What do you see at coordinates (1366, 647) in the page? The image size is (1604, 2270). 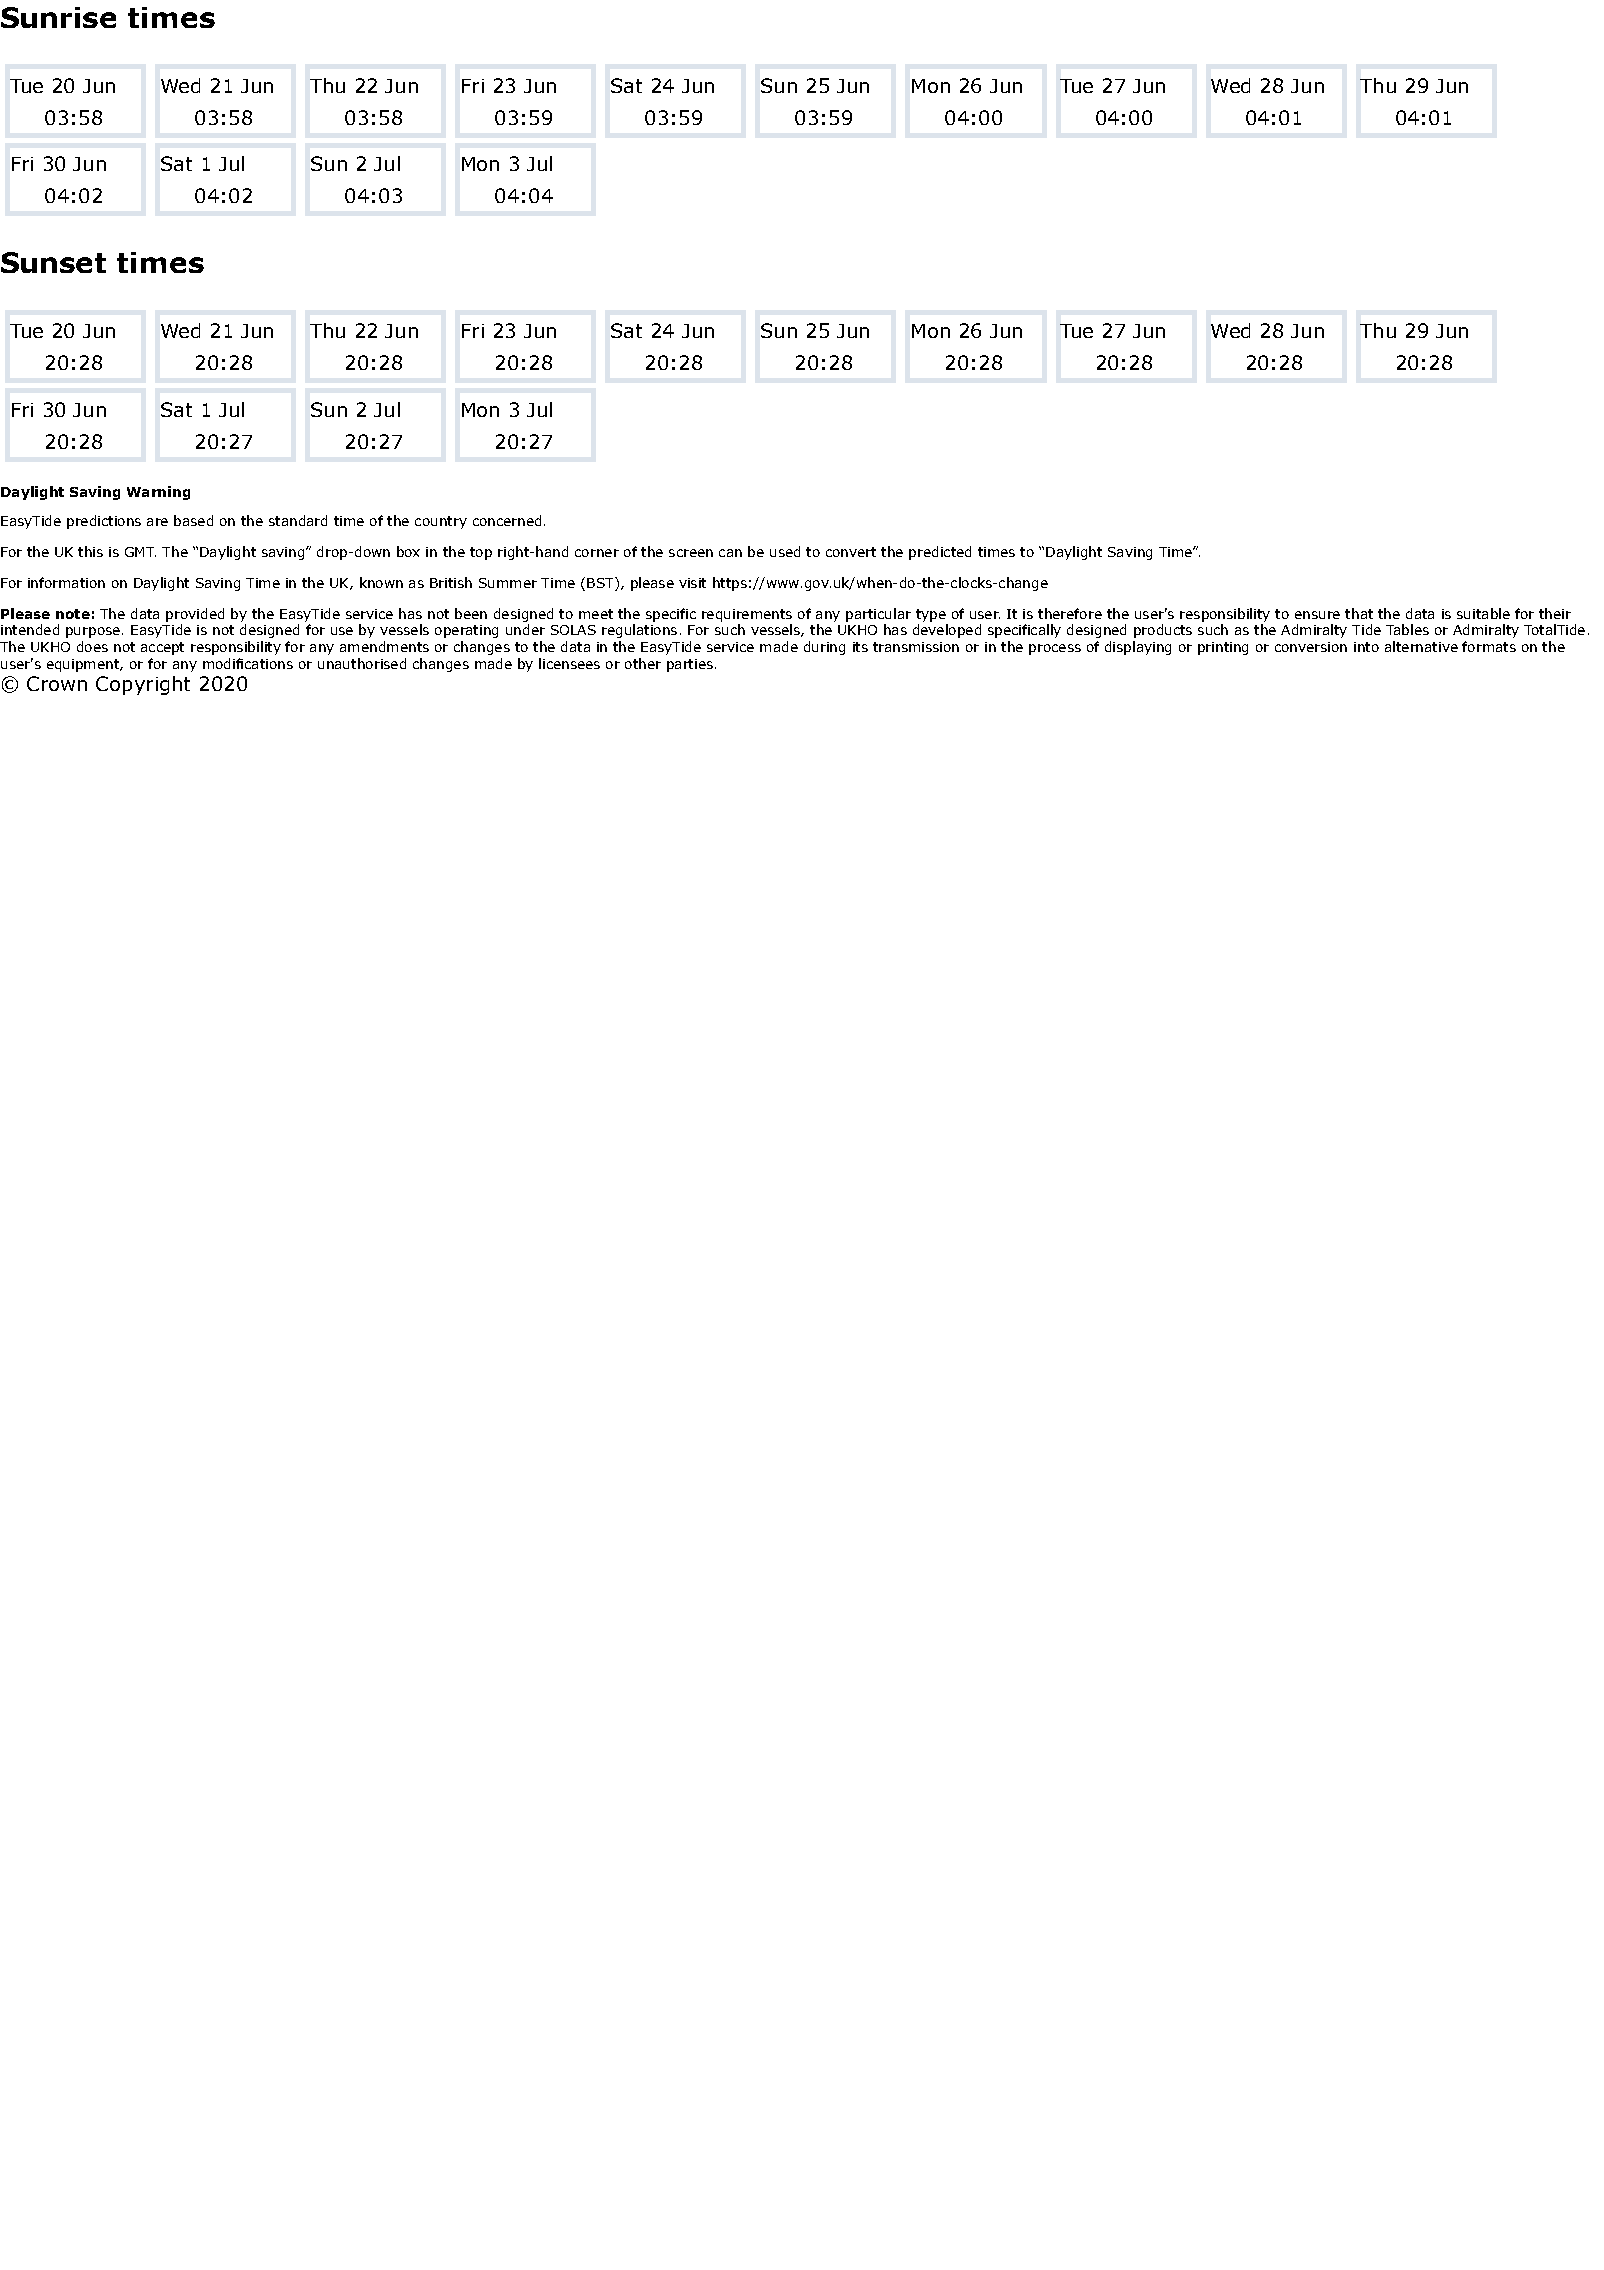 I see `into` at bounding box center [1366, 647].
